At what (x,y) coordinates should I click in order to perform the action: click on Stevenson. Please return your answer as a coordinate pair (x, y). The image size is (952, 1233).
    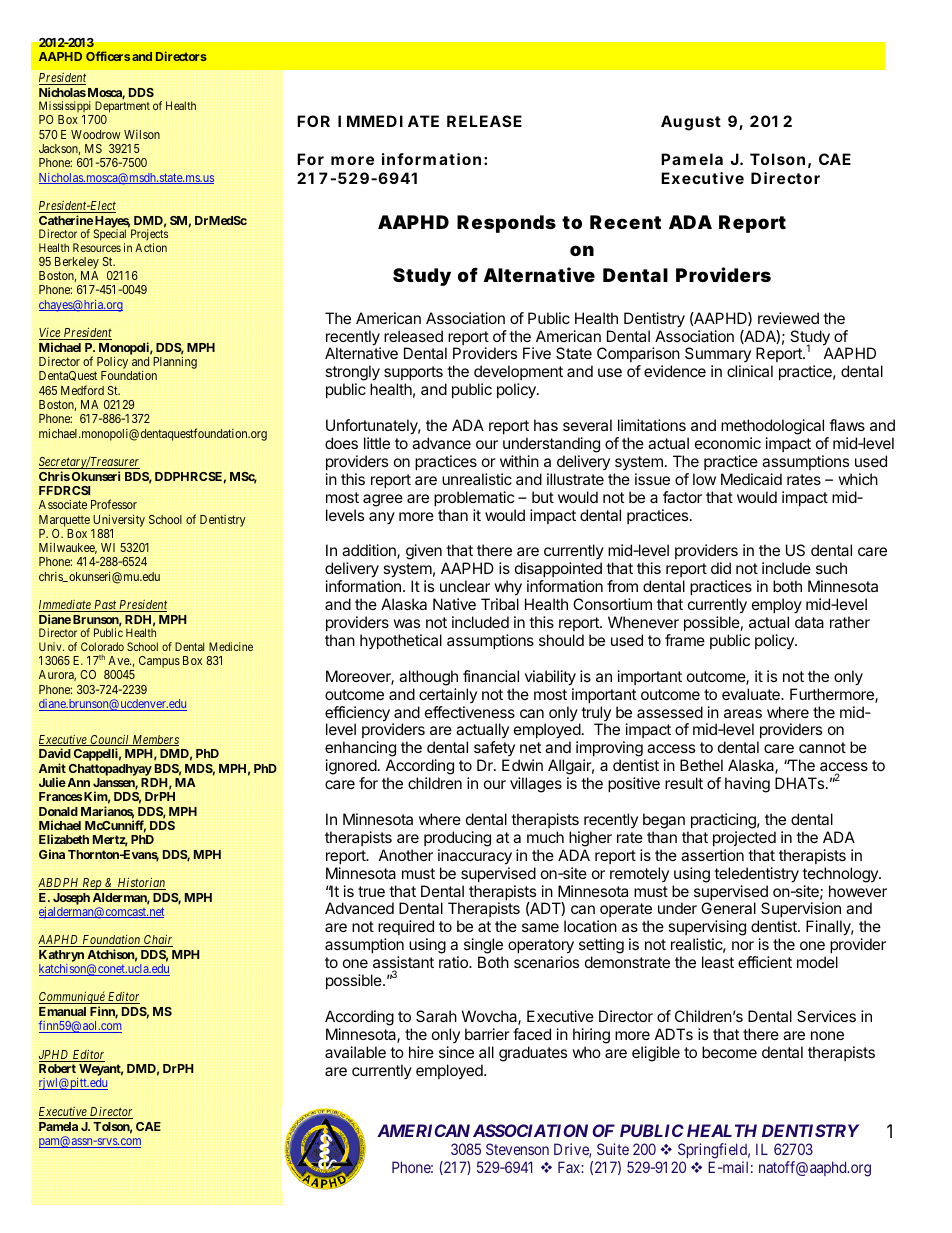
    Looking at the image, I should click on (517, 1149).
